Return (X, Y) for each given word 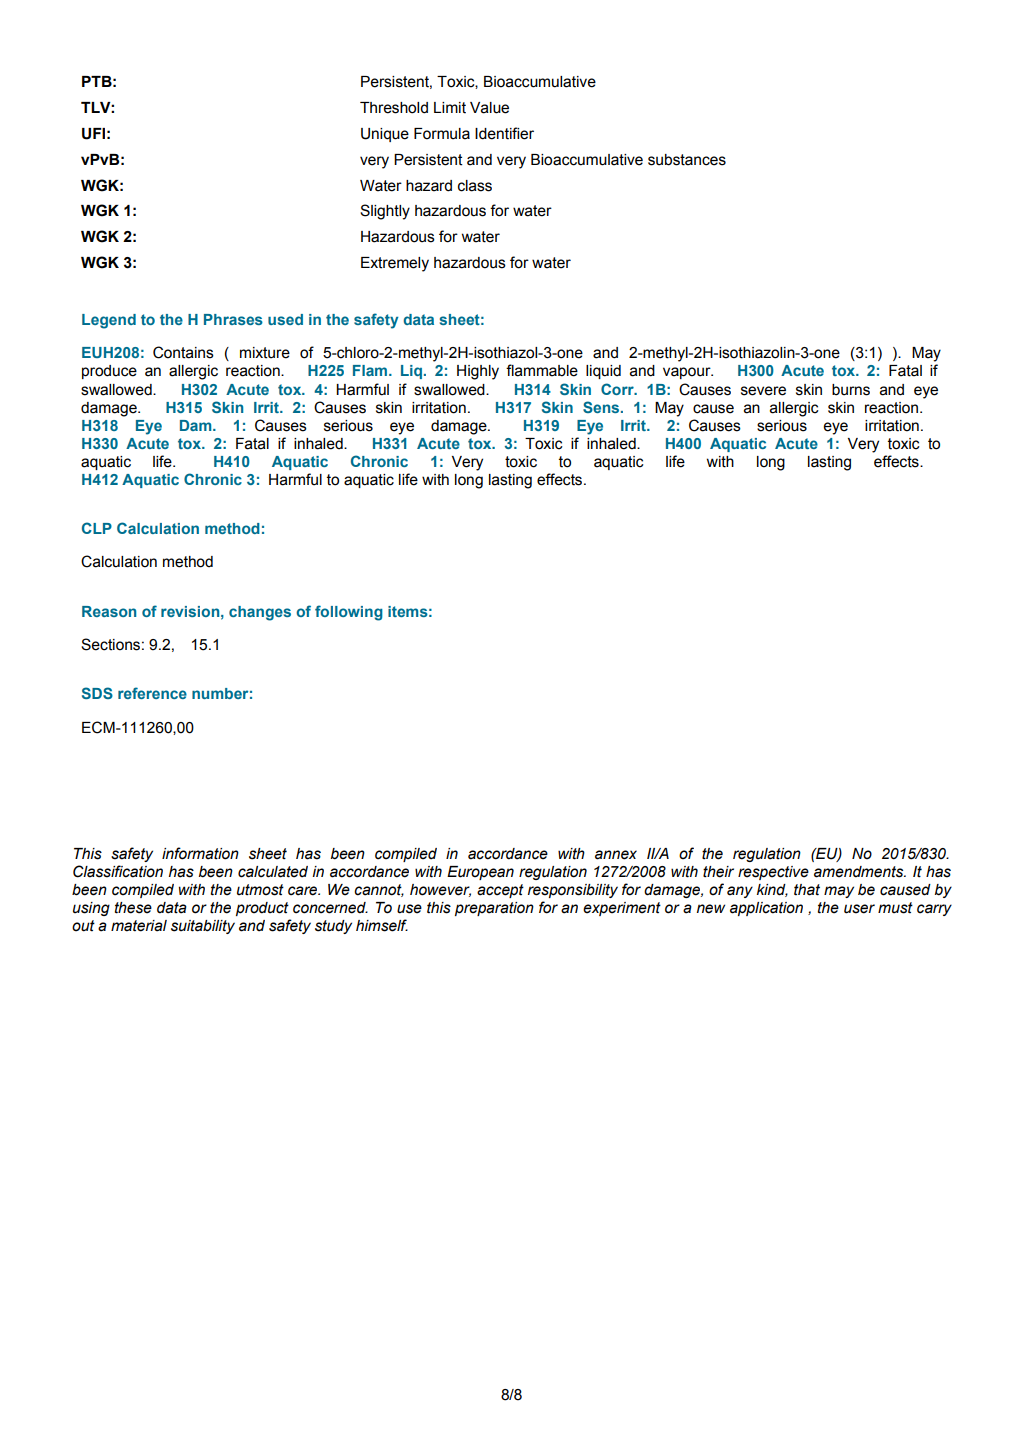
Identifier (504, 133)
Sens (602, 407)
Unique (385, 135)
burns (851, 390)
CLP (97, 528)
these (133, 908)
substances (687, 160)
